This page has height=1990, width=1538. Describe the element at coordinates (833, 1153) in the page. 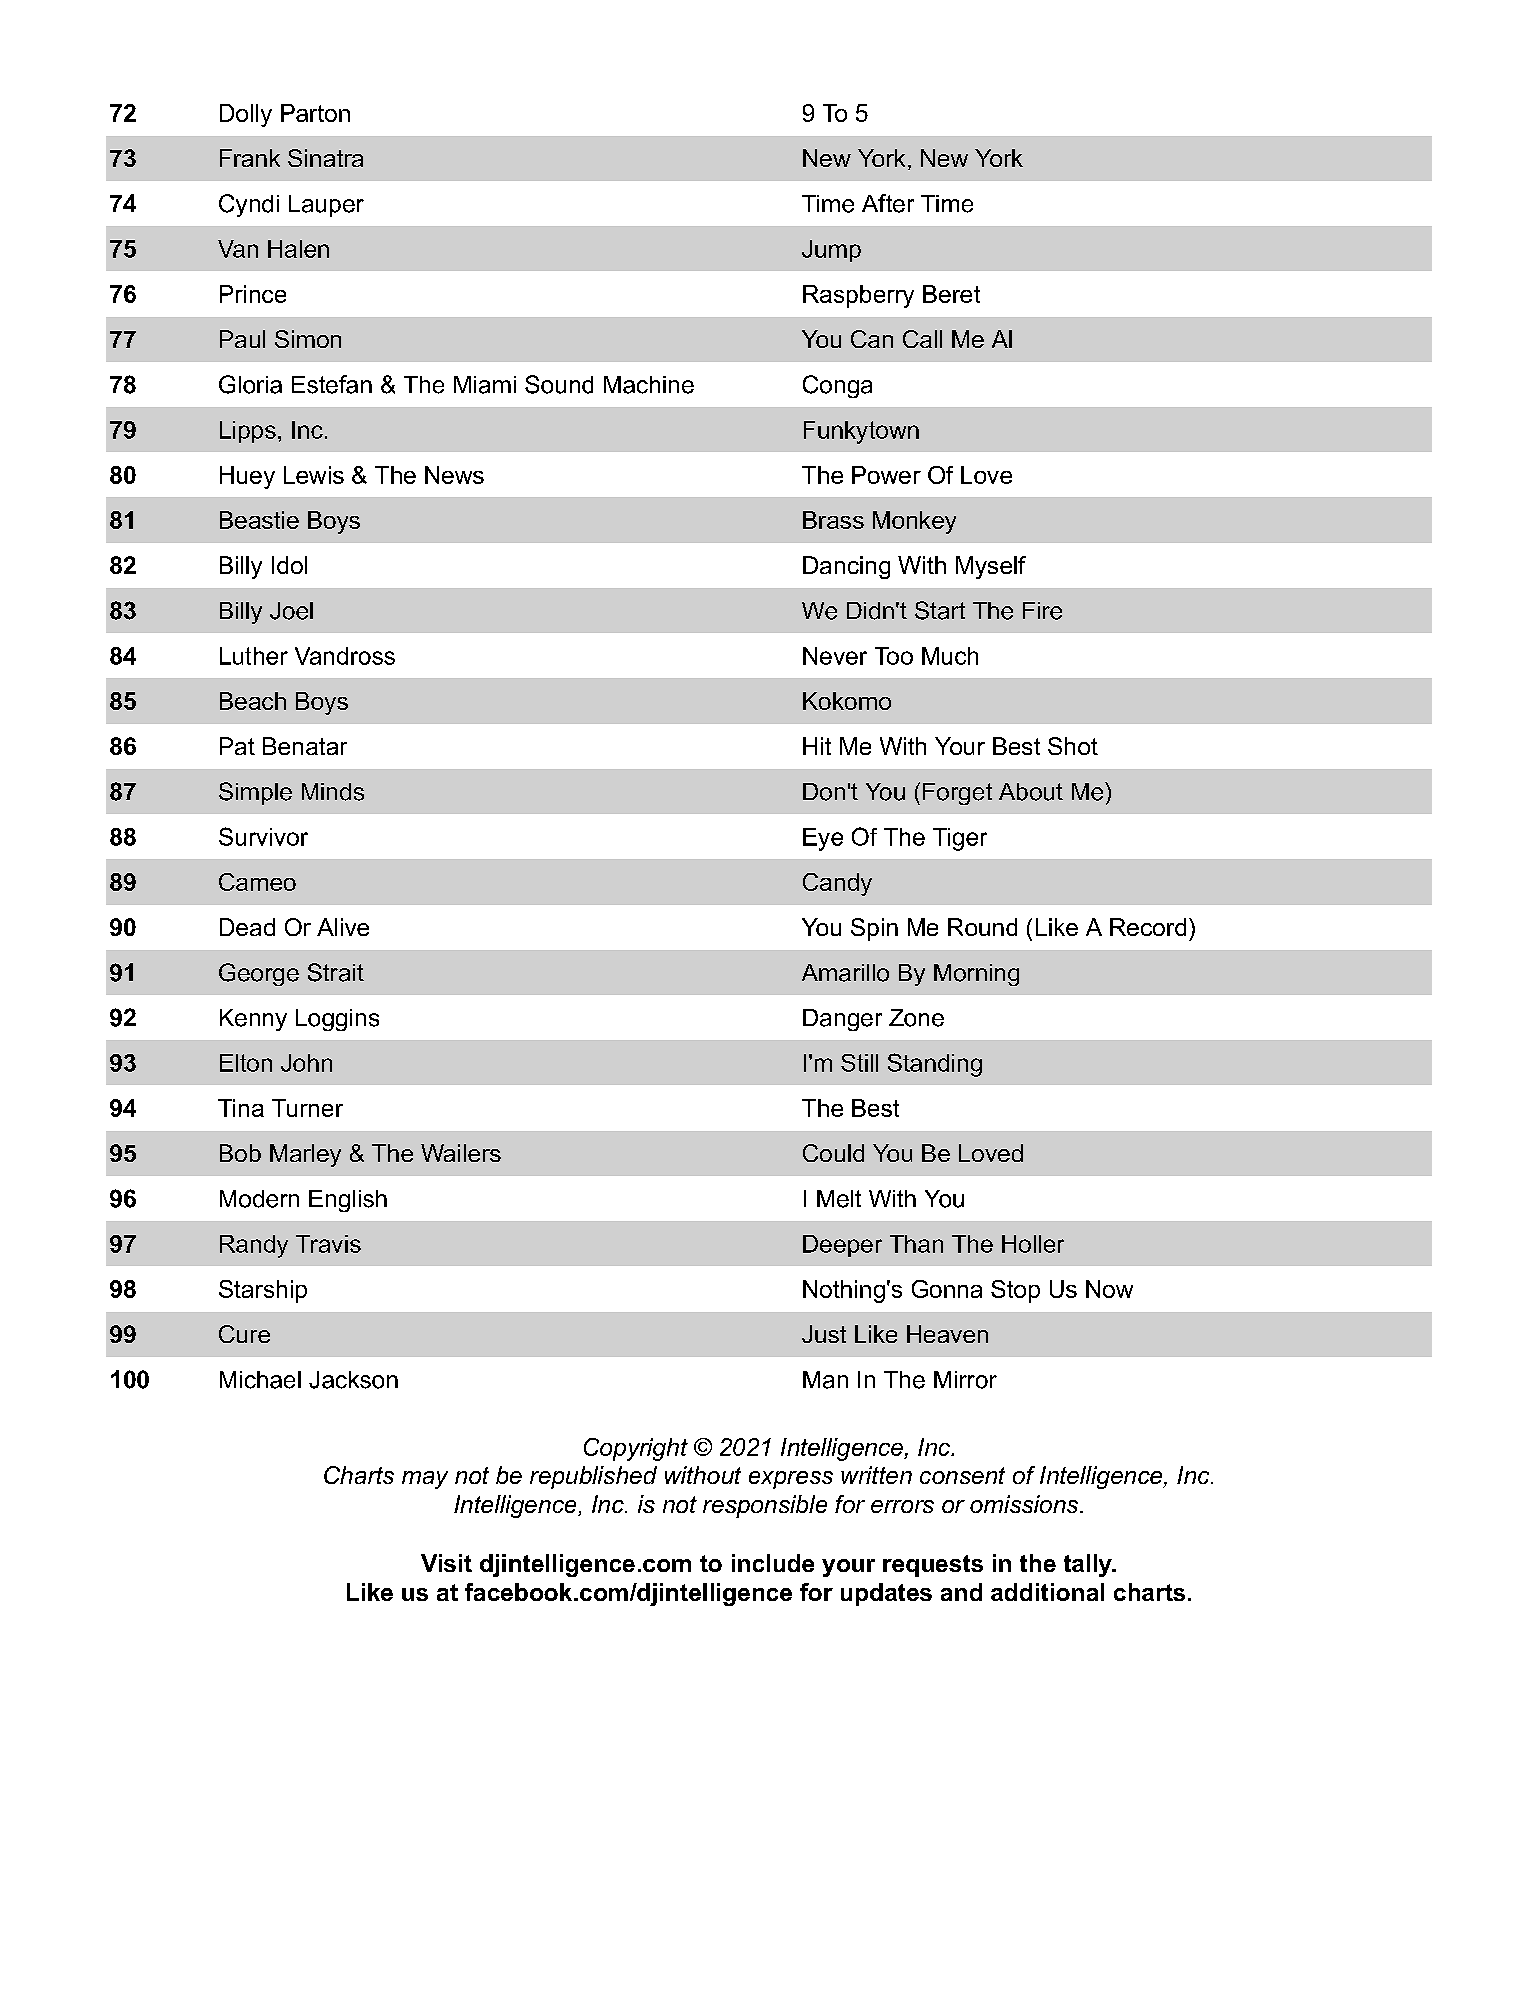

I see `Could` at that location.
